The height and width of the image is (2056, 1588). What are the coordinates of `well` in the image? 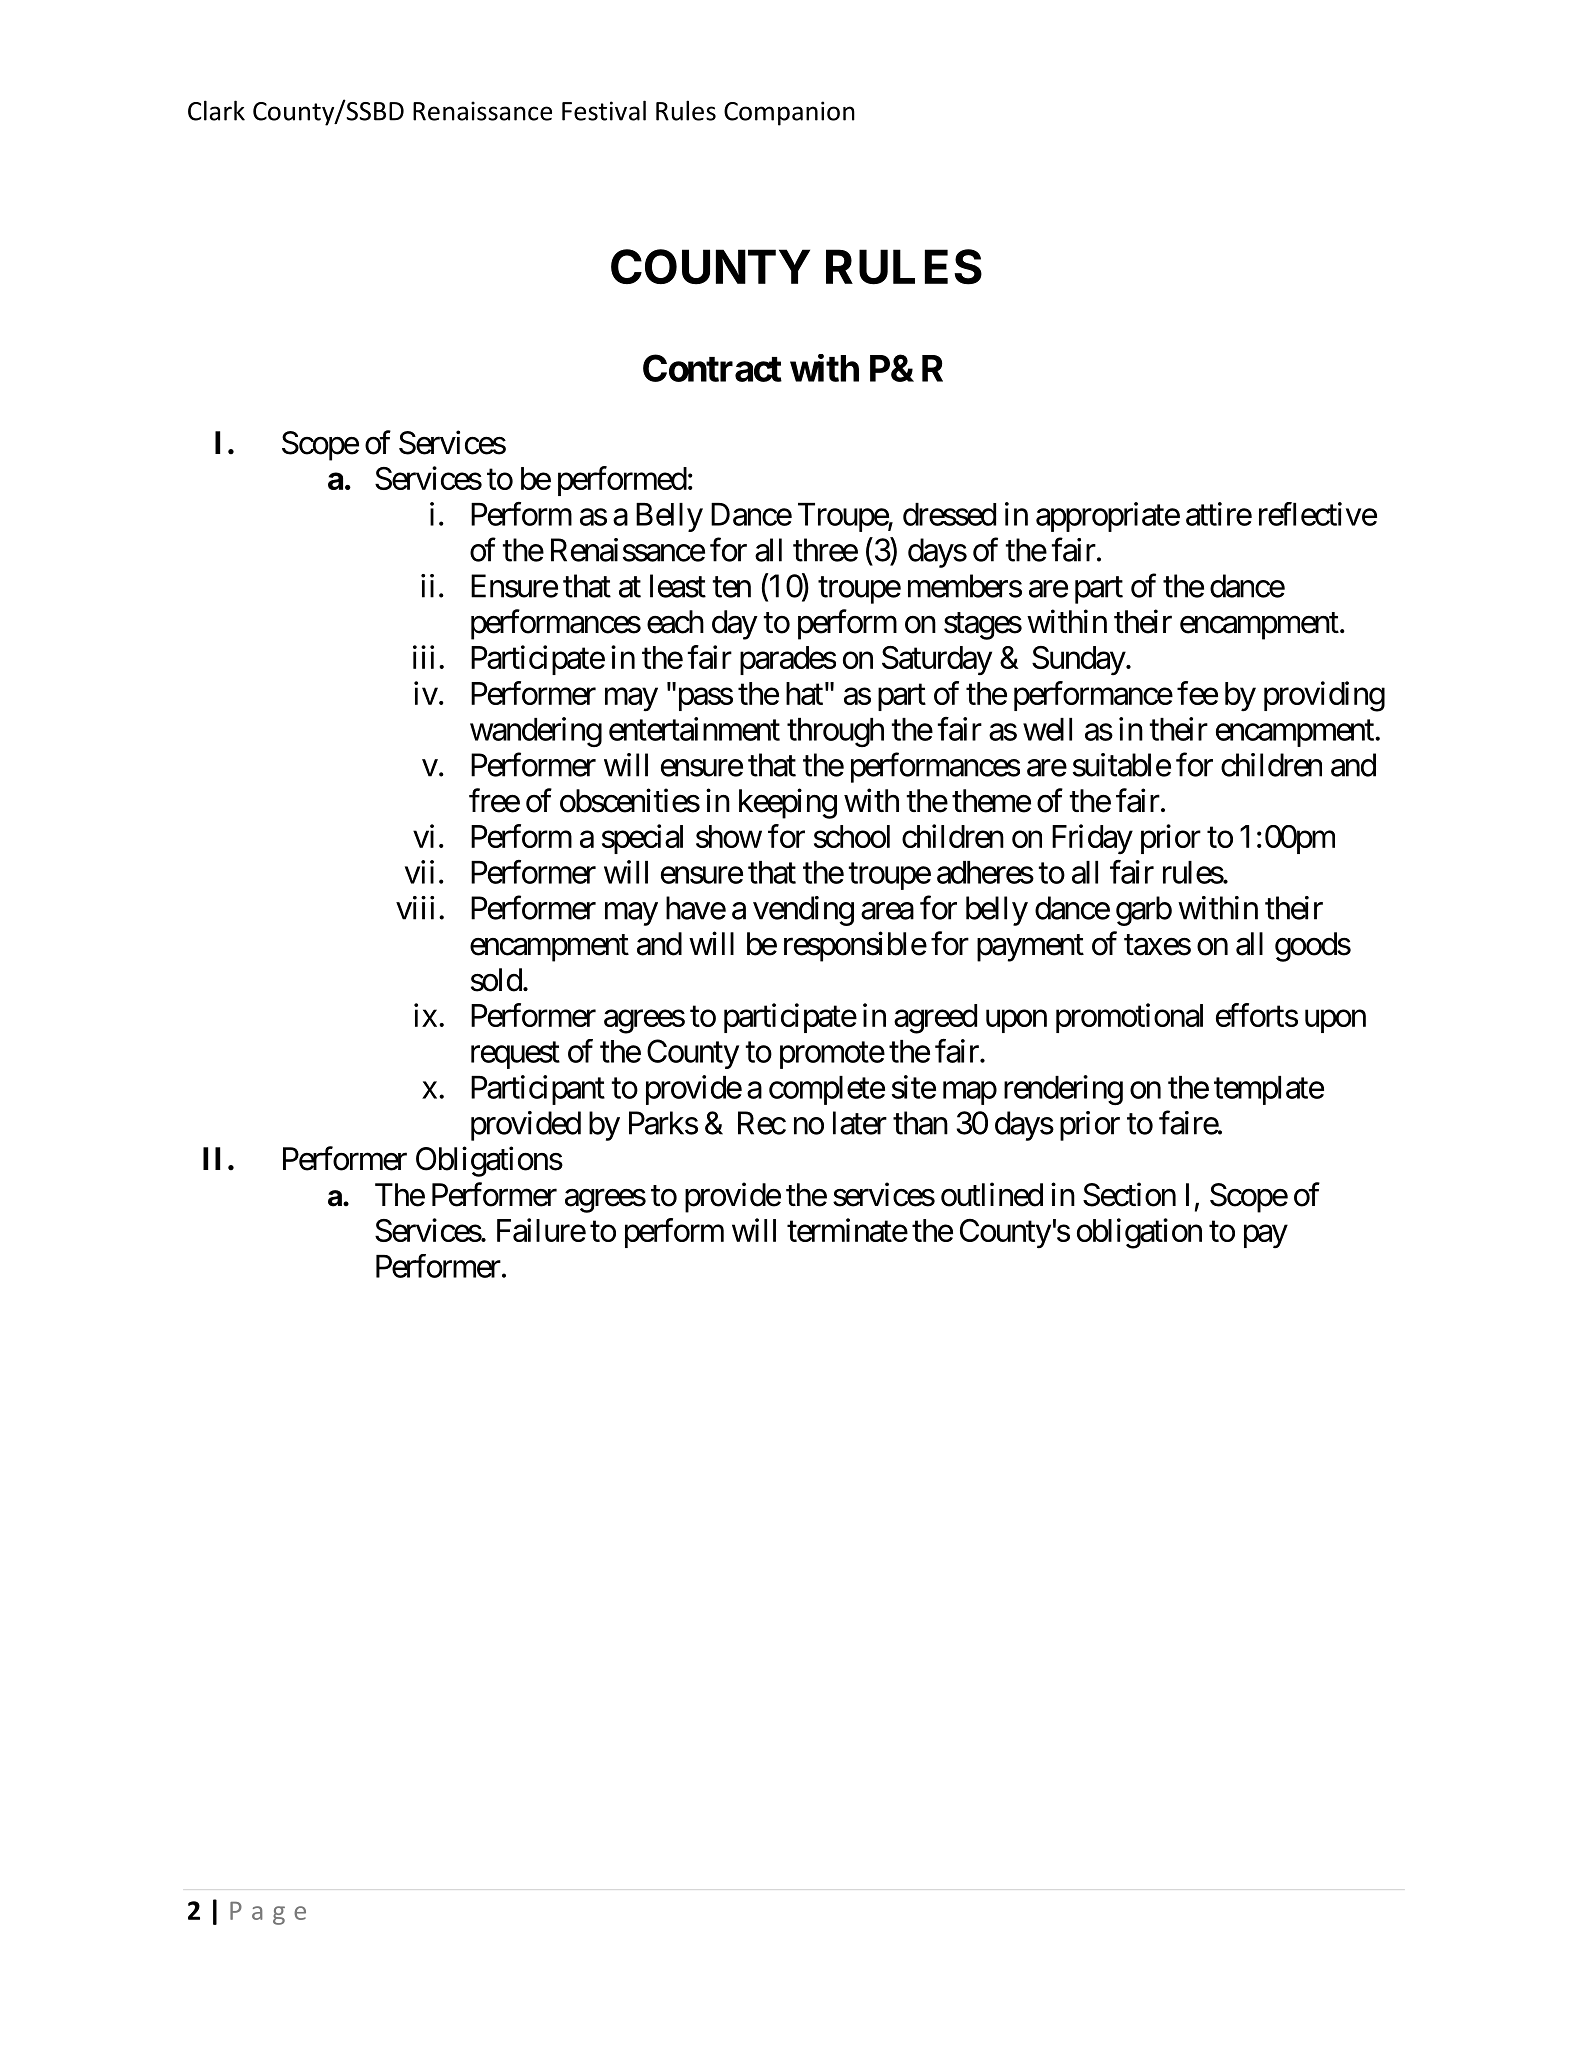 It's located at (1047, 729).
